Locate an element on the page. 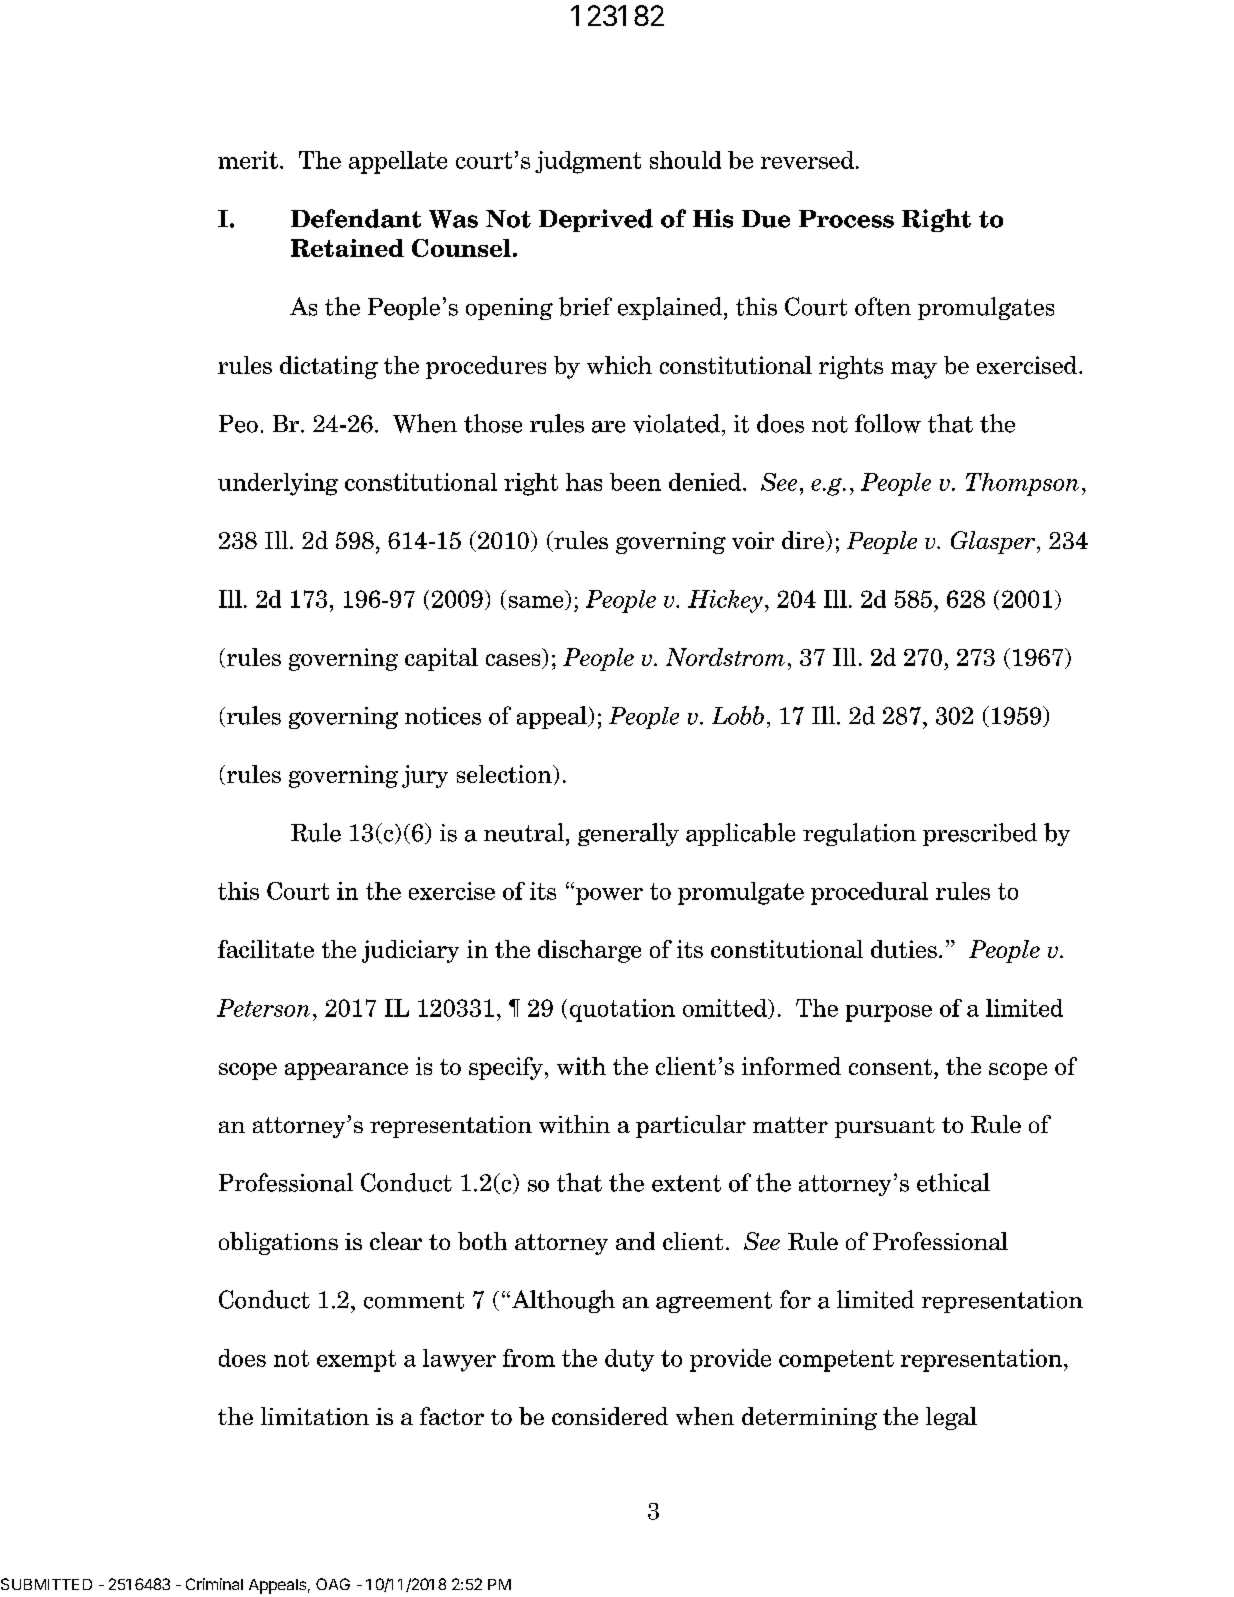  merit is located at coordinates (248, 160).
